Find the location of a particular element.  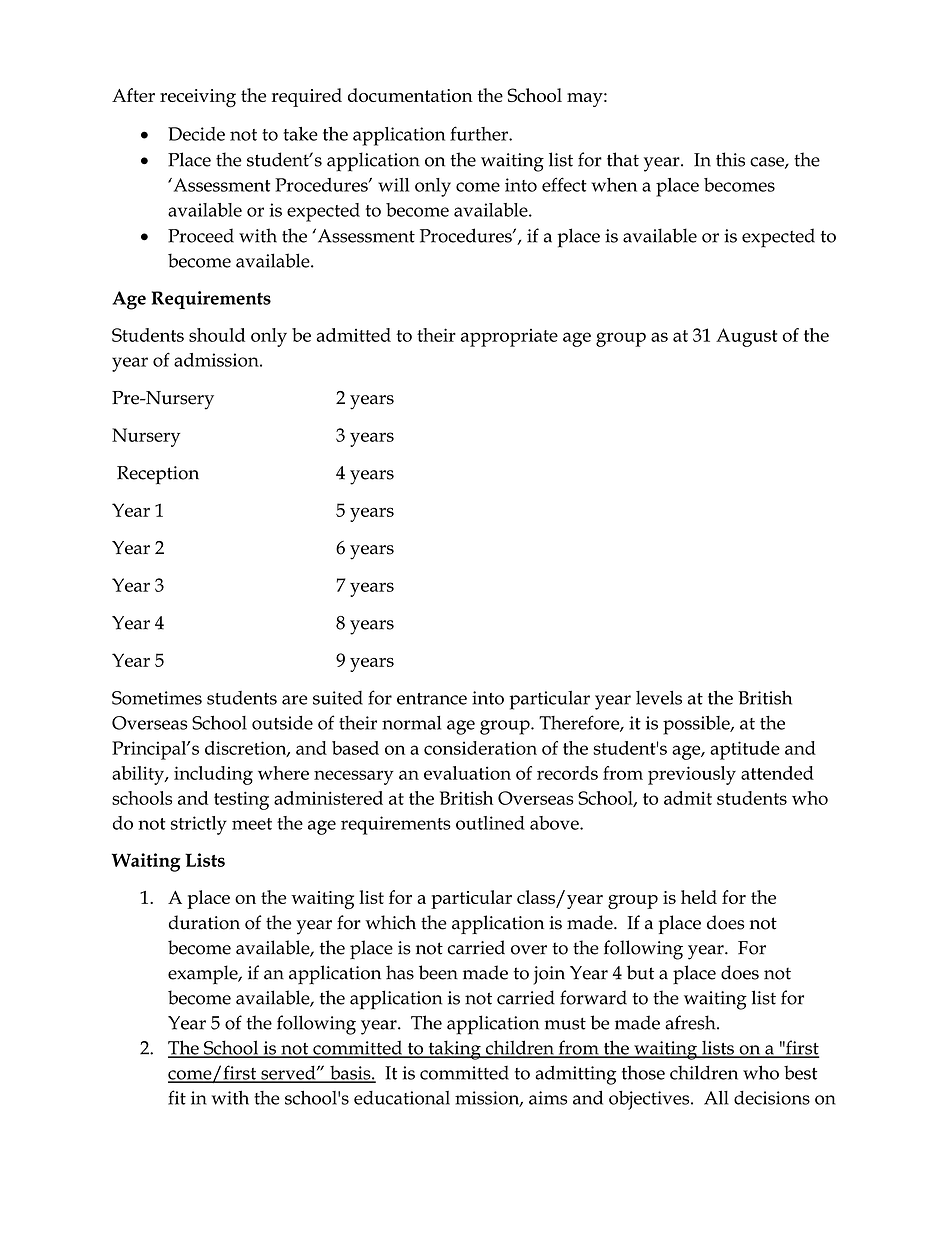

this is located at coordinates (730, 159).
